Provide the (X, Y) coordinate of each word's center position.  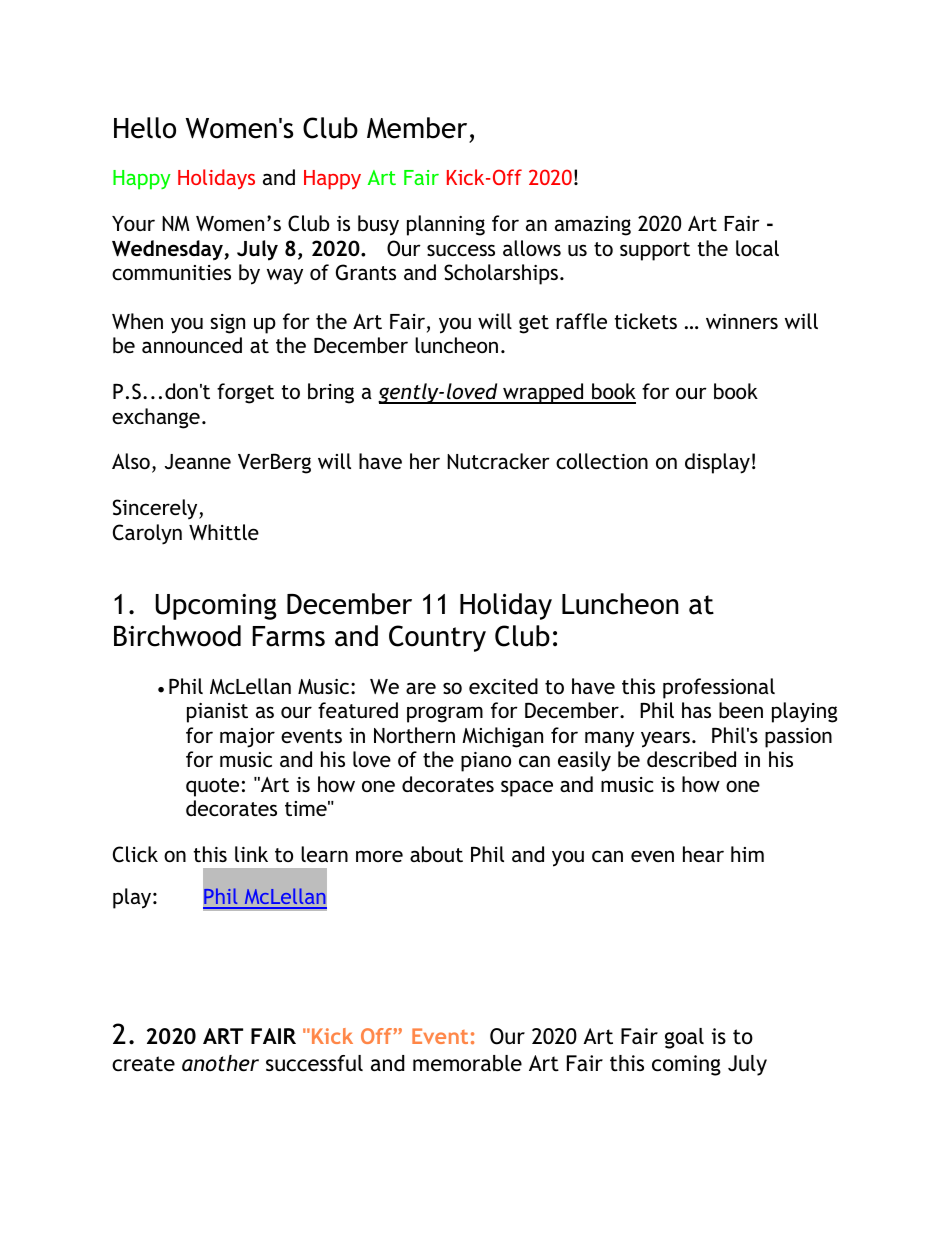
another (220, 1063)
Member (417, 128)
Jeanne (198, 461)
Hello (145, 128)
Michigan (502, 737)
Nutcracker (498, 461)
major (247, 738)
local (757, 248)
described (691, 759)
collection (602, 461)
